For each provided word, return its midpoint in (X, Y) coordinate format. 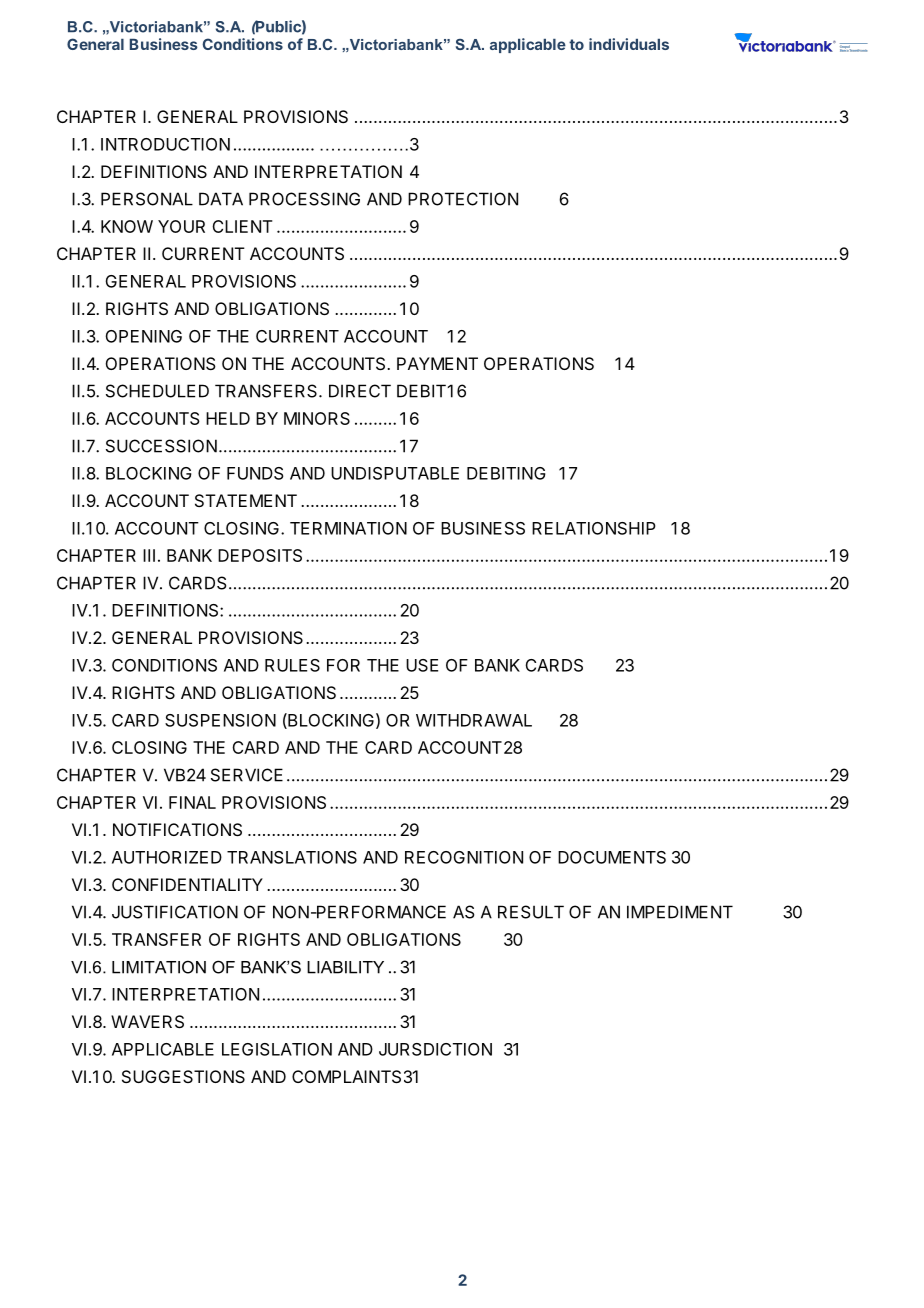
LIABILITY (345, 967)
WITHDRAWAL (474, 720)
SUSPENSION (220, 720)
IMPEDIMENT (680, 912)
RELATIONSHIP (594, 528)
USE (422, 665)
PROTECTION (463, 199)
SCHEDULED (157, 391)
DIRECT (360, 391)
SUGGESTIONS (183, 1076)
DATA (221, 199)
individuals (629, 44)
